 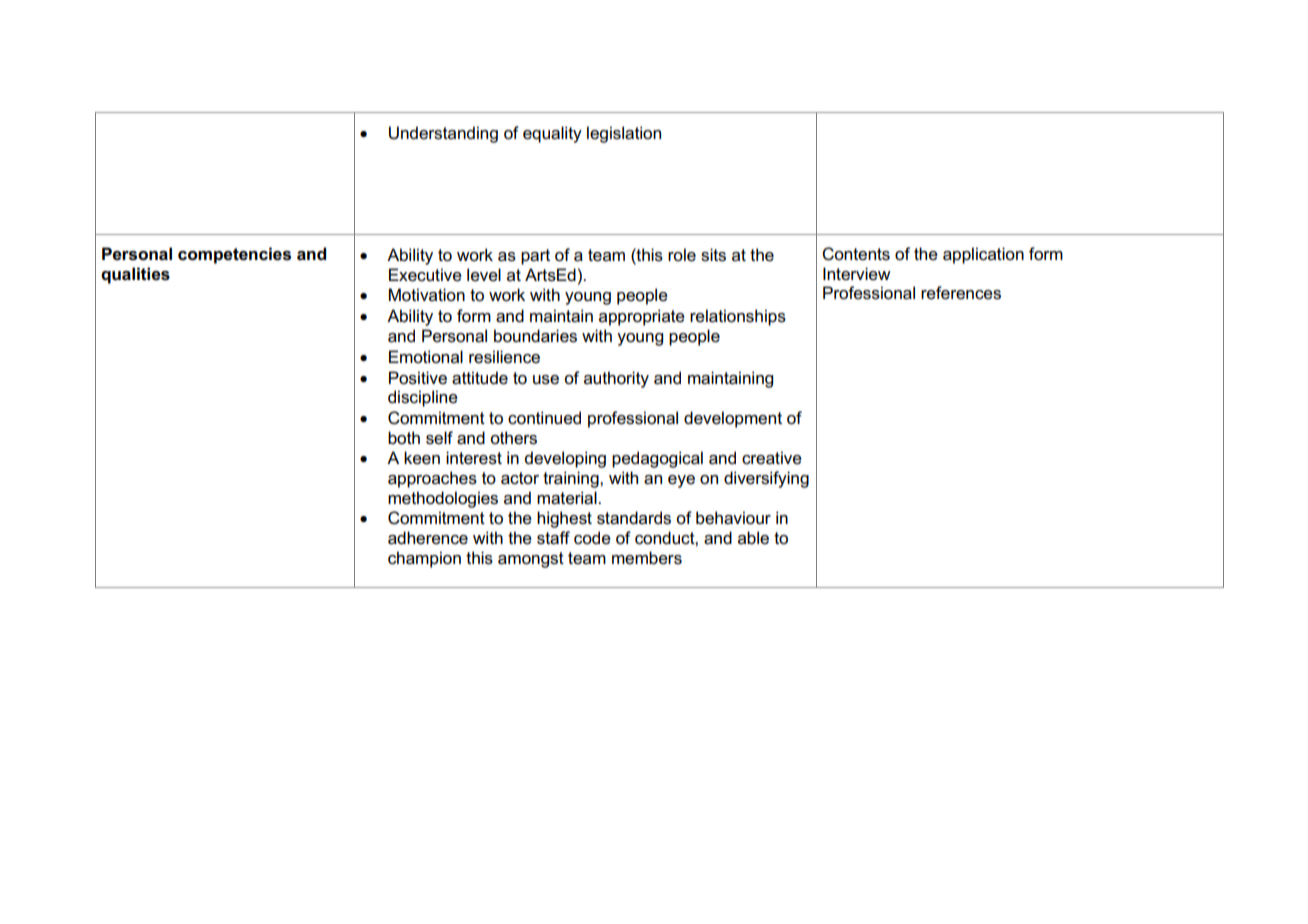 I want to click on part, so click(x=535, y=257).
